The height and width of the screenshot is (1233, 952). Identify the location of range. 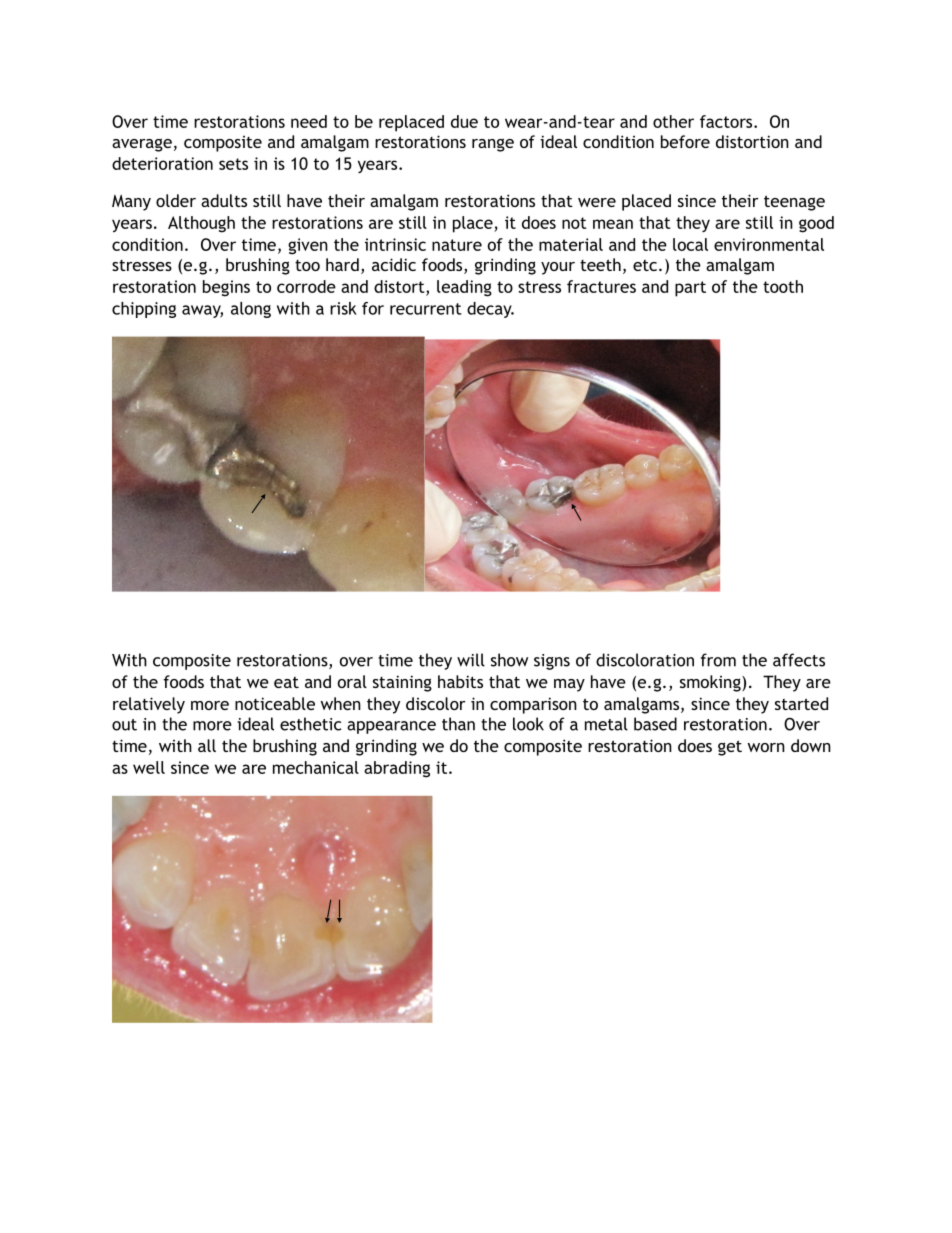
(493, 145).
